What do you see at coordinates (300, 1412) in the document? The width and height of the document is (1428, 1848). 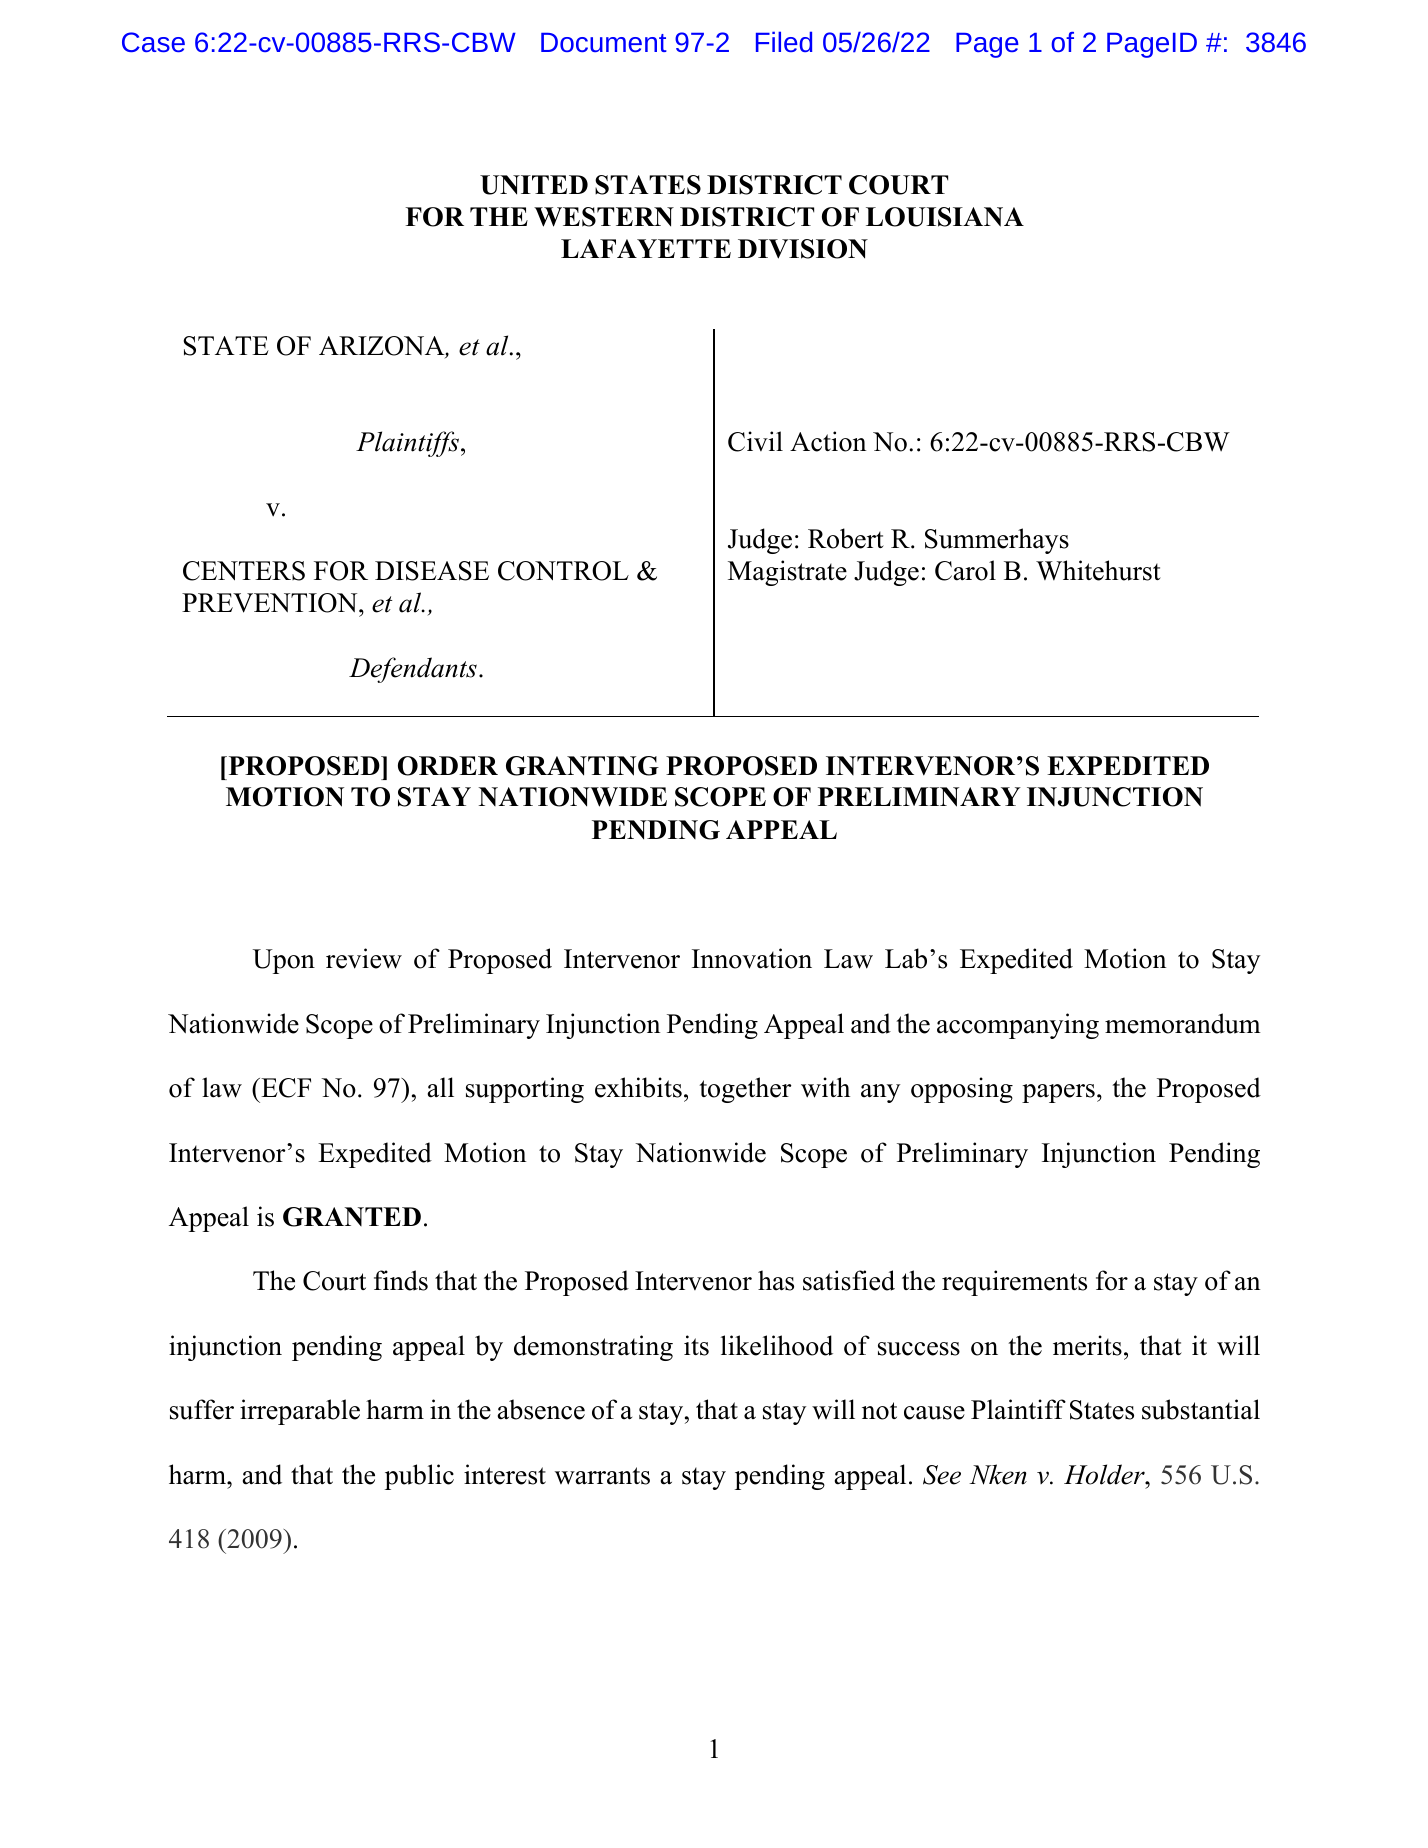 I see `irreparable` at bounding box center [300, 1412].
